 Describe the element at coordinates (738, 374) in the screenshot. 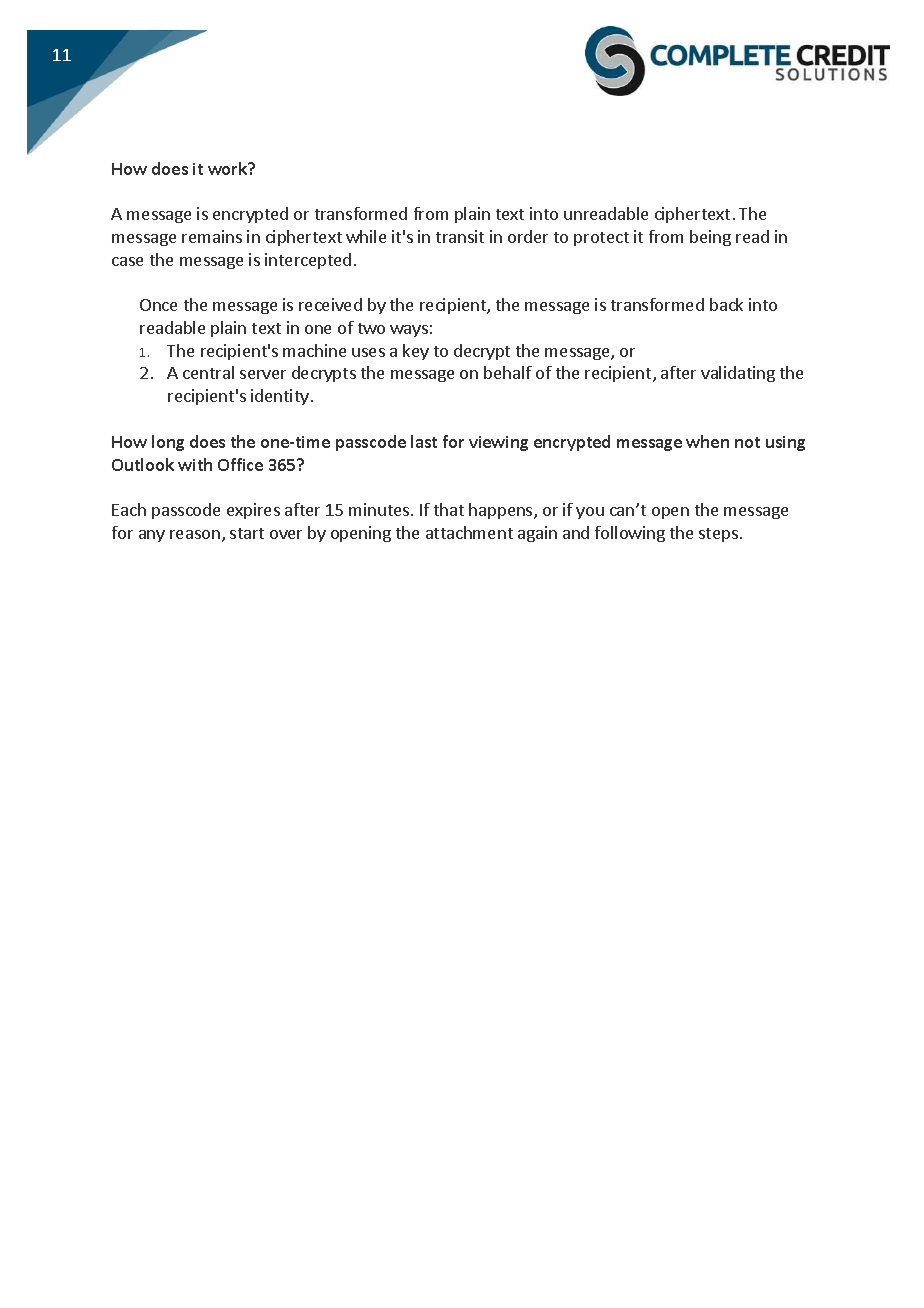

I see `validating` at that location.
